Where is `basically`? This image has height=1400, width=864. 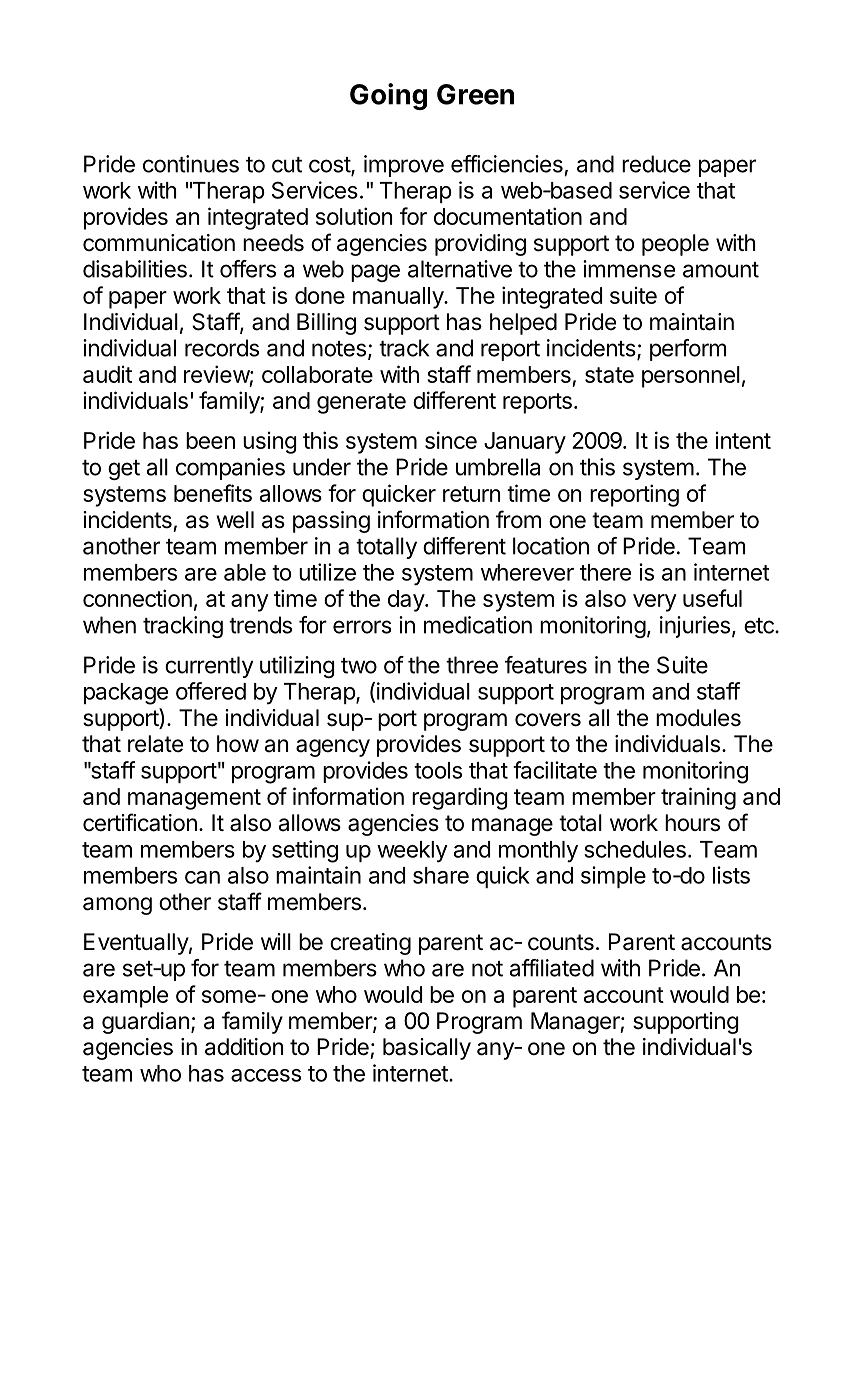 basically is located at coordinates (427, 1049).
